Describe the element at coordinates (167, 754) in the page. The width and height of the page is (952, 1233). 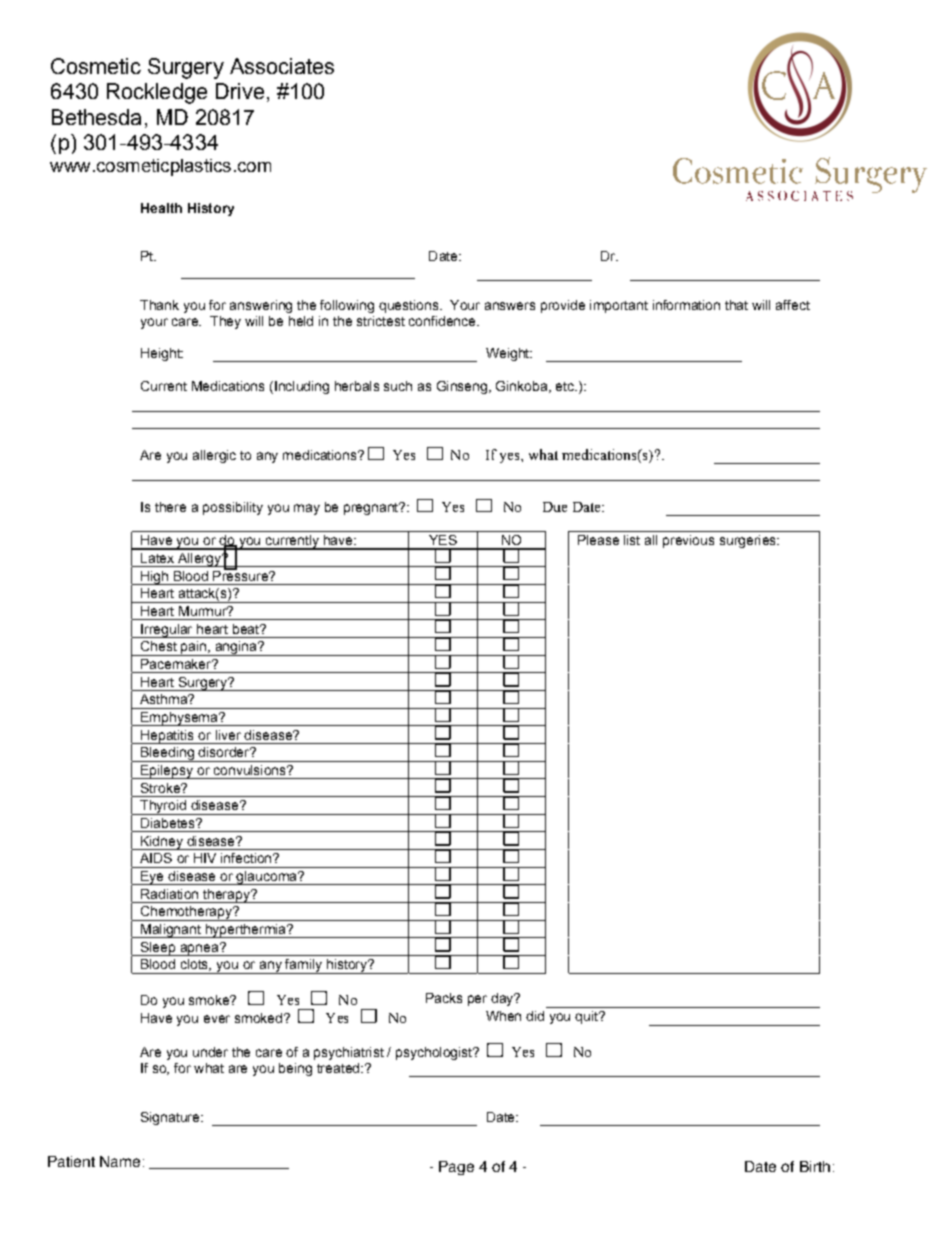
I see `Bleeding` at that location.
